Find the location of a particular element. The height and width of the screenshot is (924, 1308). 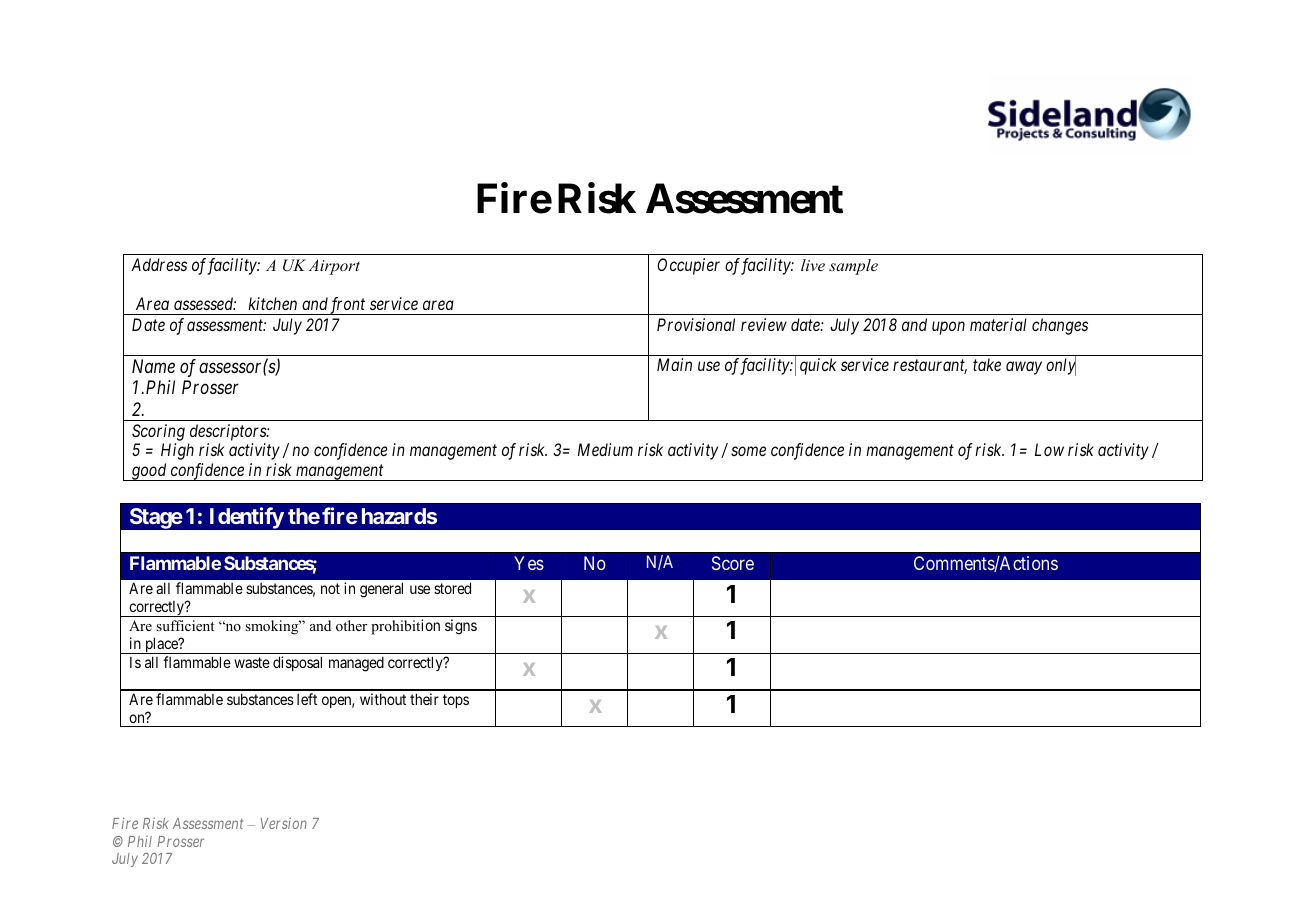

kitchen is located at coordinates (272, 303).
